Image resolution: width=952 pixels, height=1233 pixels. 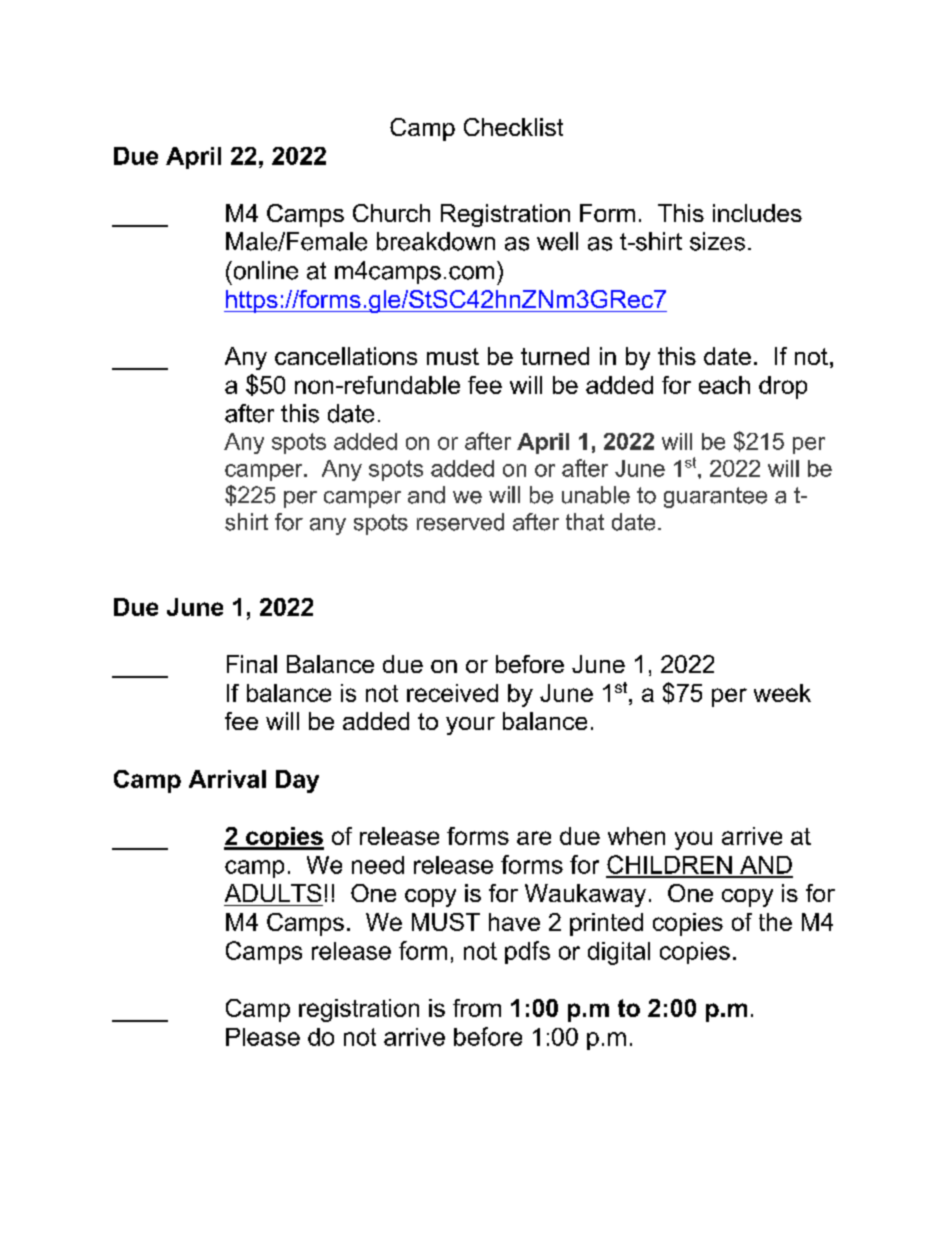 What do you see at coordinates (724, 385) in the document?
I see `each` at bounding box center [724, 385].
